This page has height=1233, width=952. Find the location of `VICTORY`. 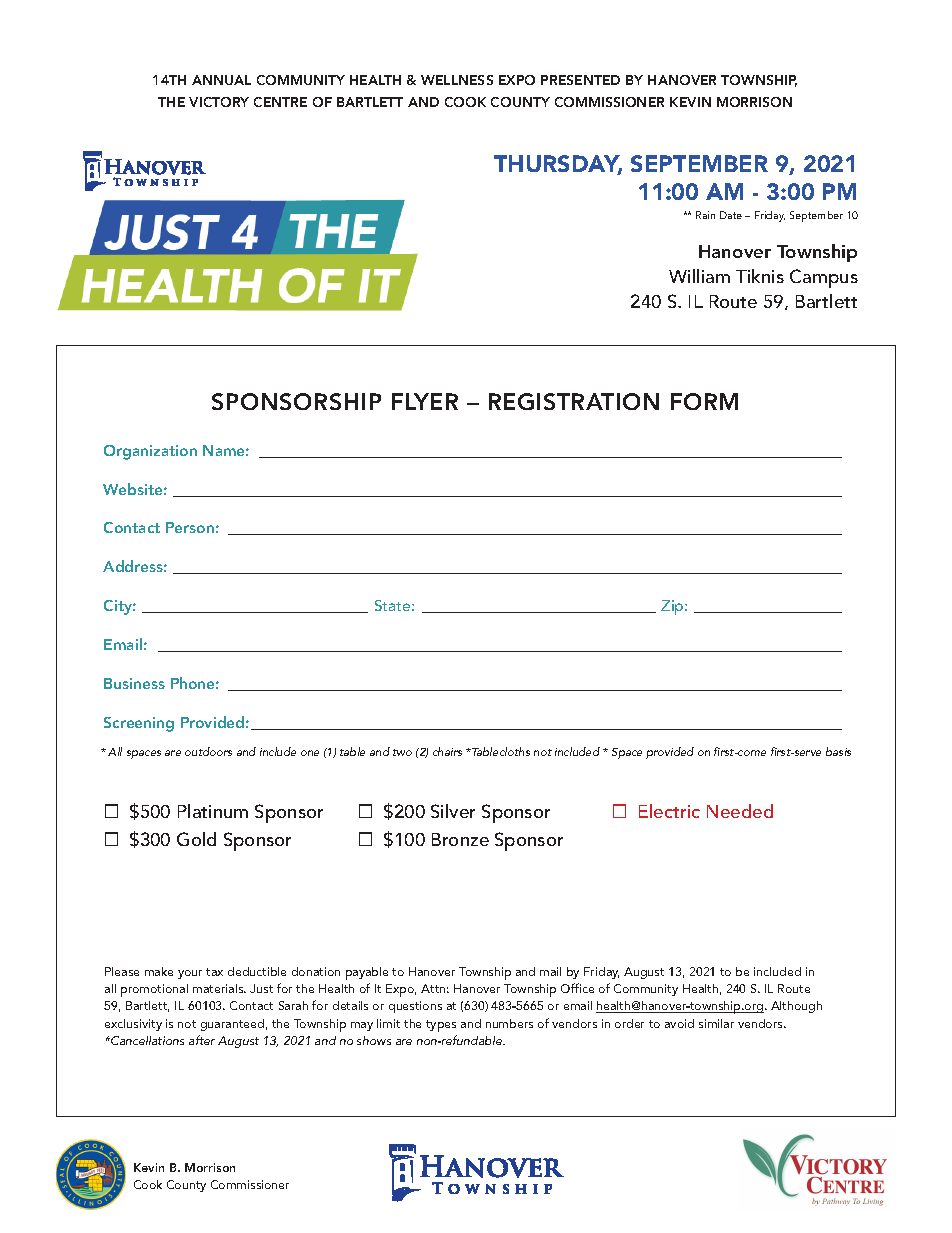

VICTORY is located at coordinates (219, 102).
